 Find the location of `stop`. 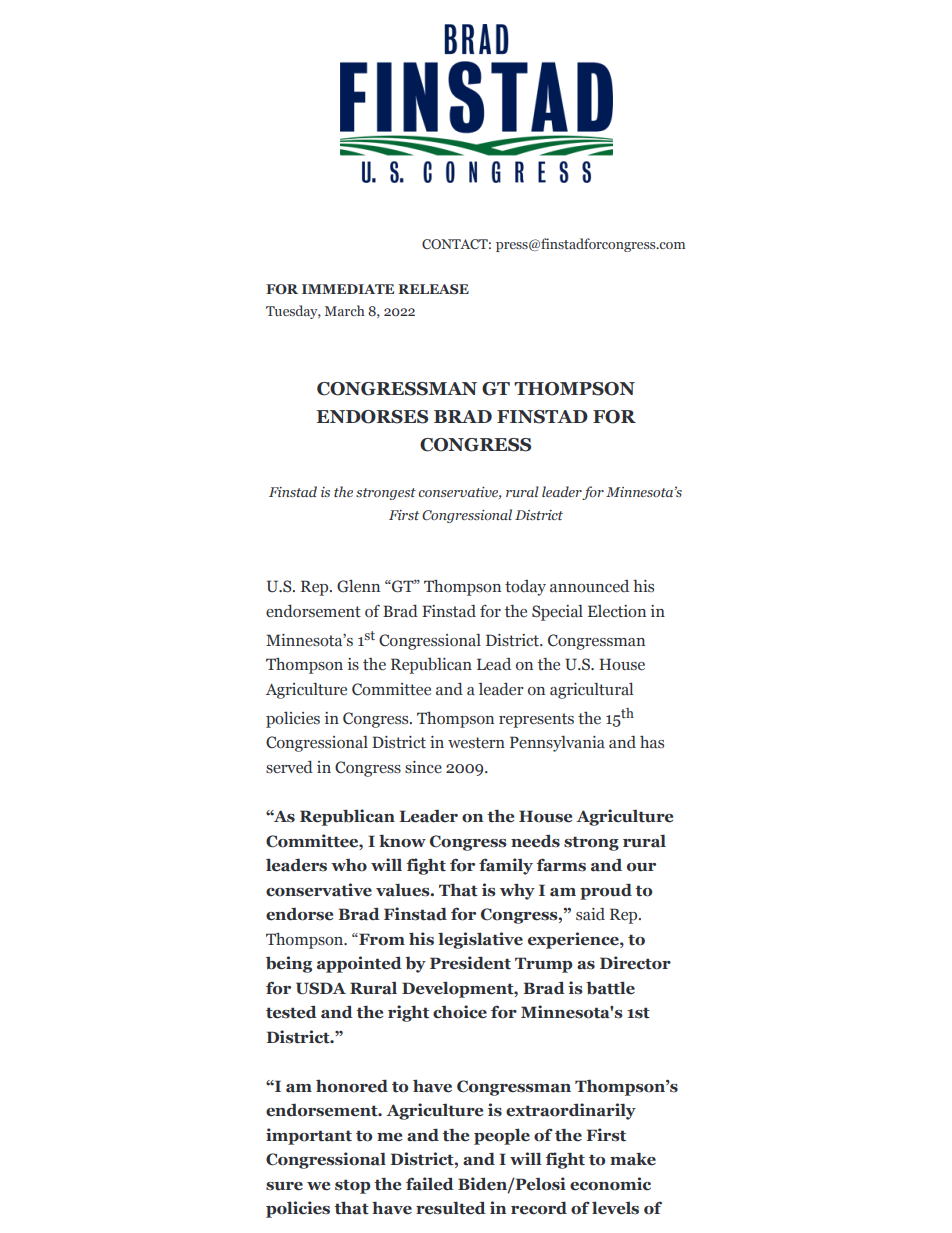

stop is located at coordinates (353, 1186).
